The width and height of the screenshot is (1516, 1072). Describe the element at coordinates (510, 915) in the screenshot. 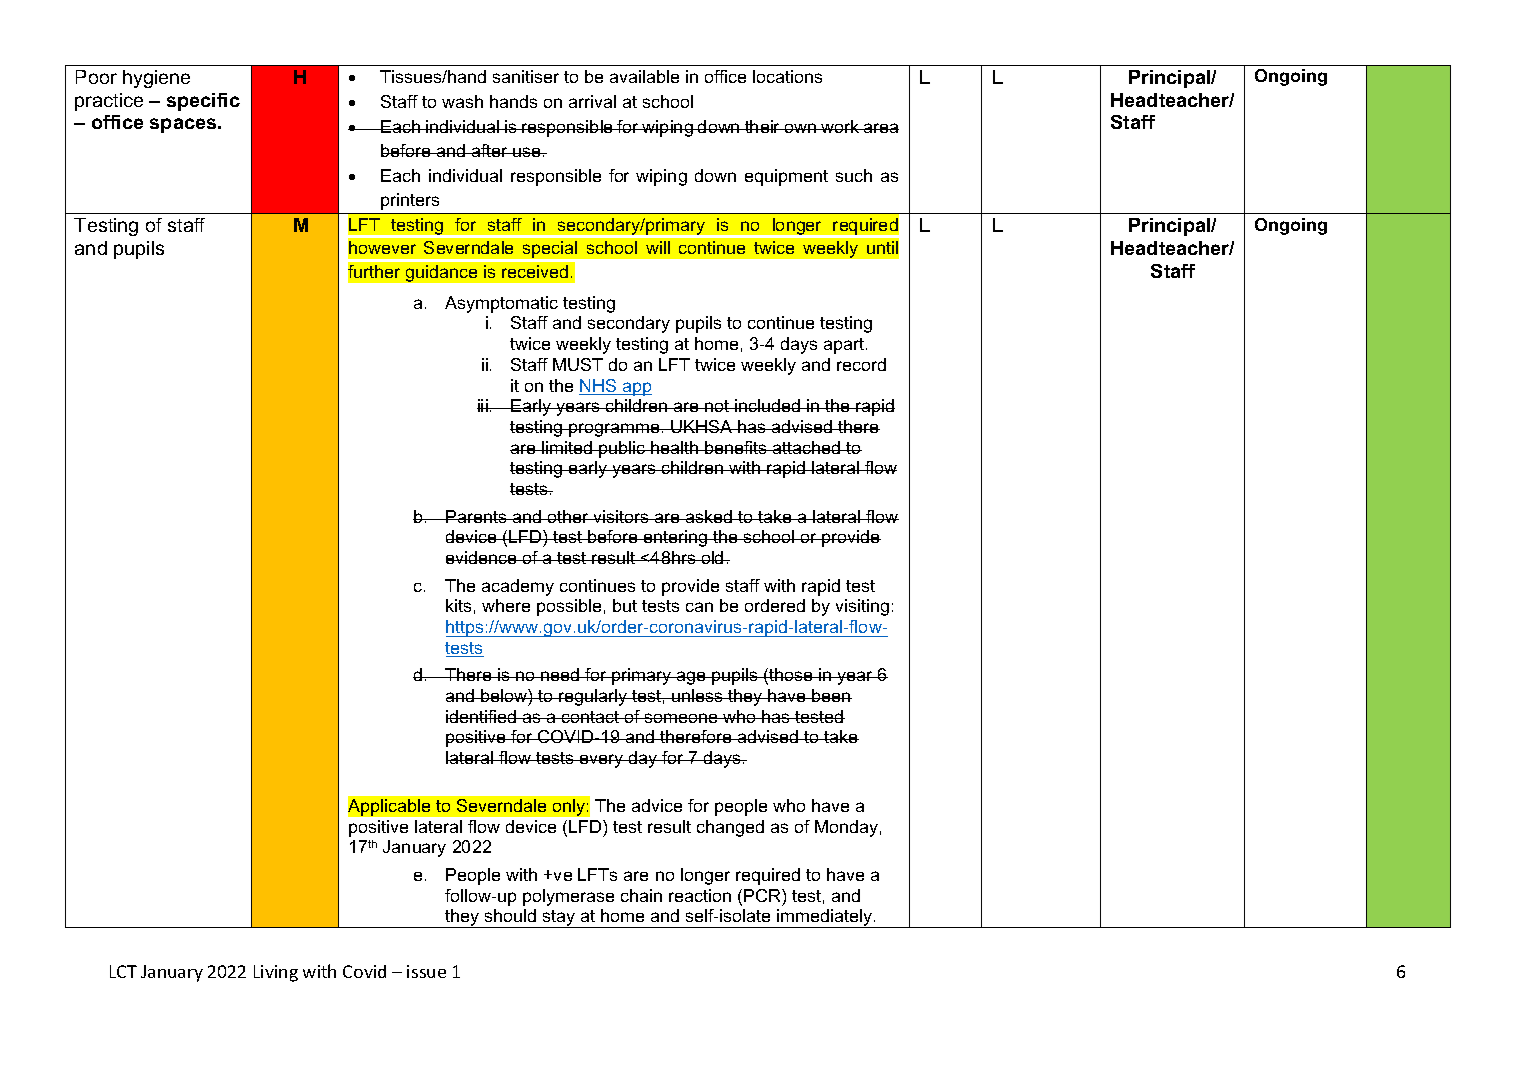

I see `should` at that location.
